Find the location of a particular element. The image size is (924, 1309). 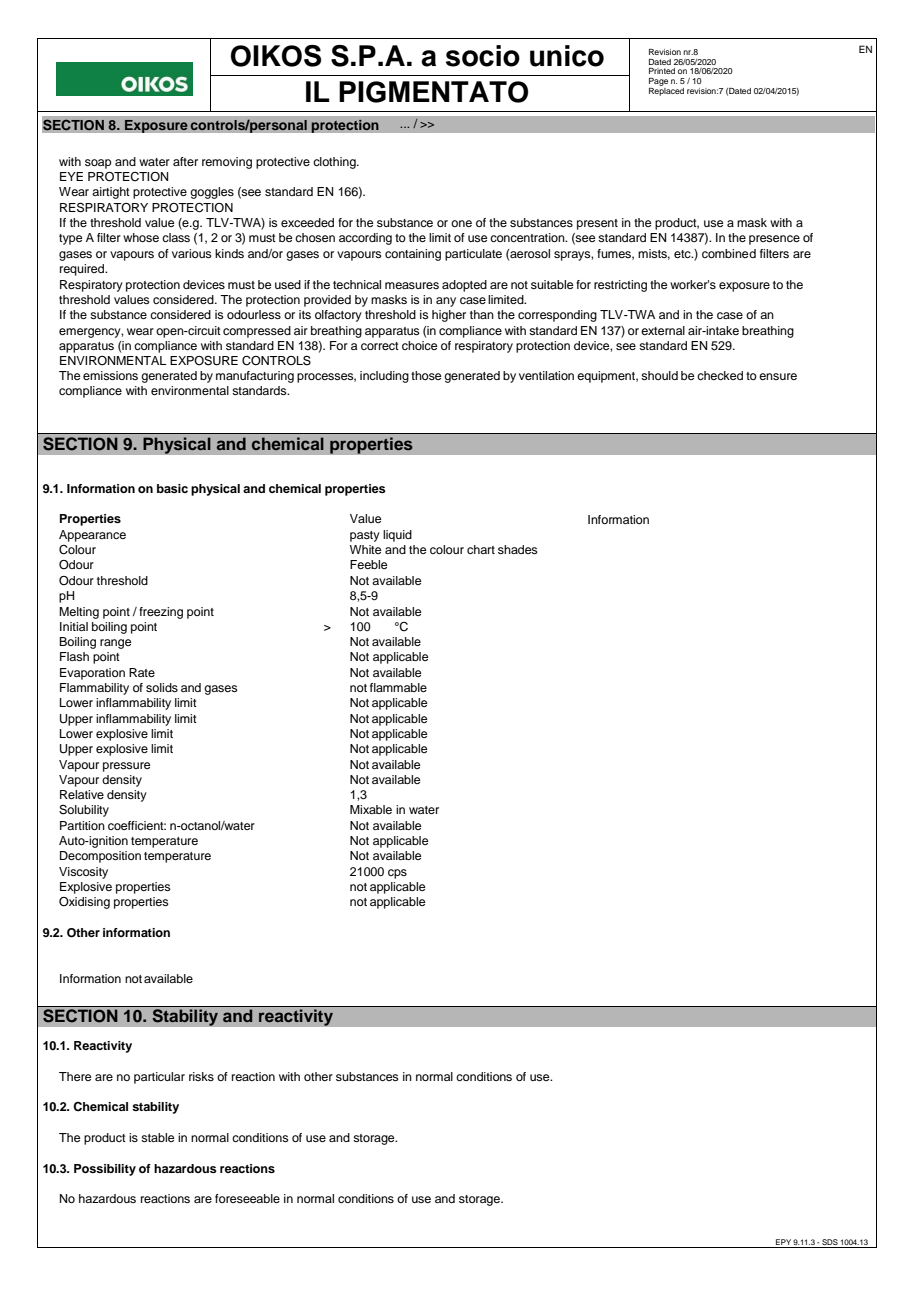

socio is located at coordinates (483, 56).
